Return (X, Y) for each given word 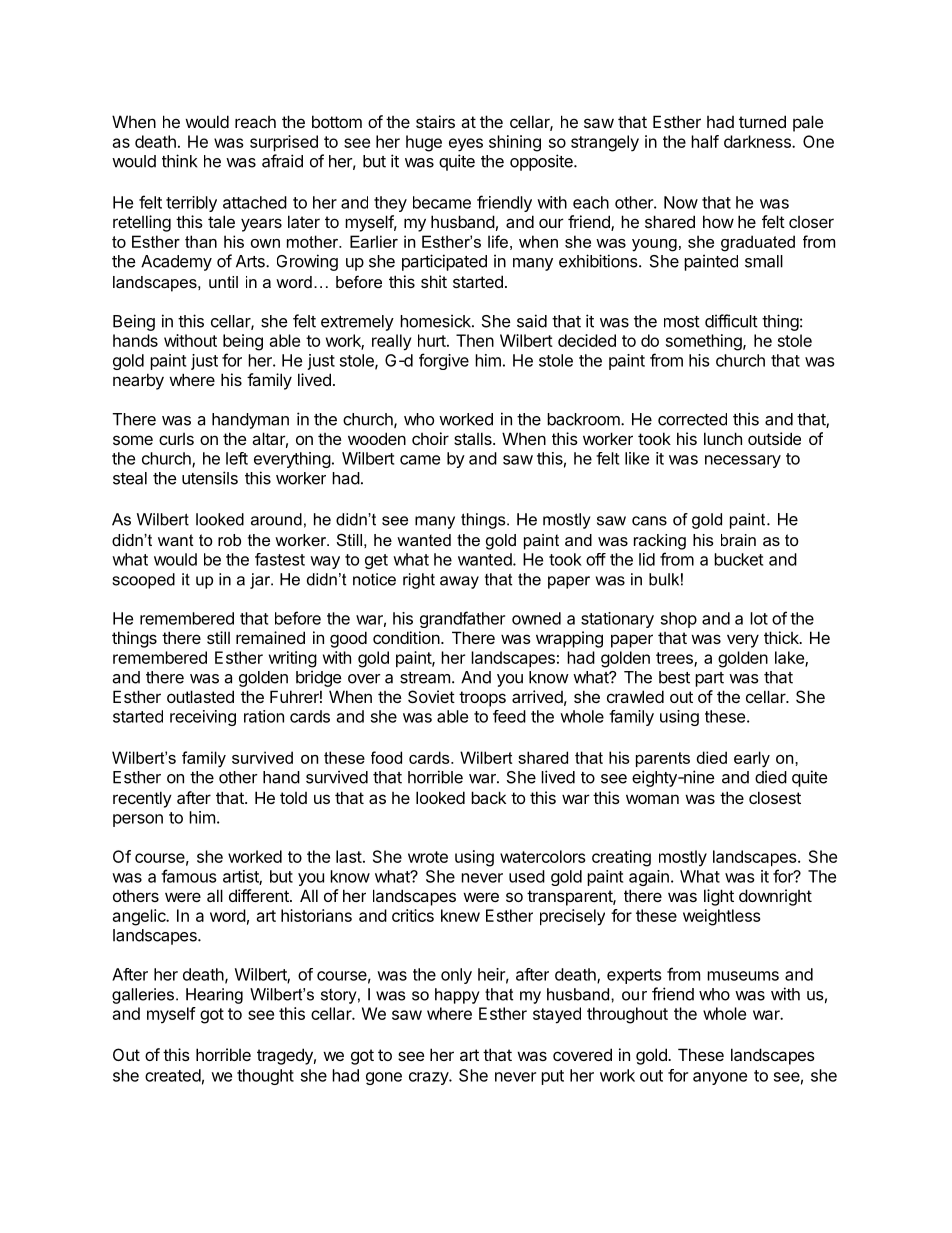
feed (509, 716)
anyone (720, 1078)
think (179, 161)
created (173, 1075)
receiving (203, 718)
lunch (723, 438)
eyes (466, 145)
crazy (429, 1078)
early (752, 759)
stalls (474, 438)
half (705, 141)
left (237, 458)
